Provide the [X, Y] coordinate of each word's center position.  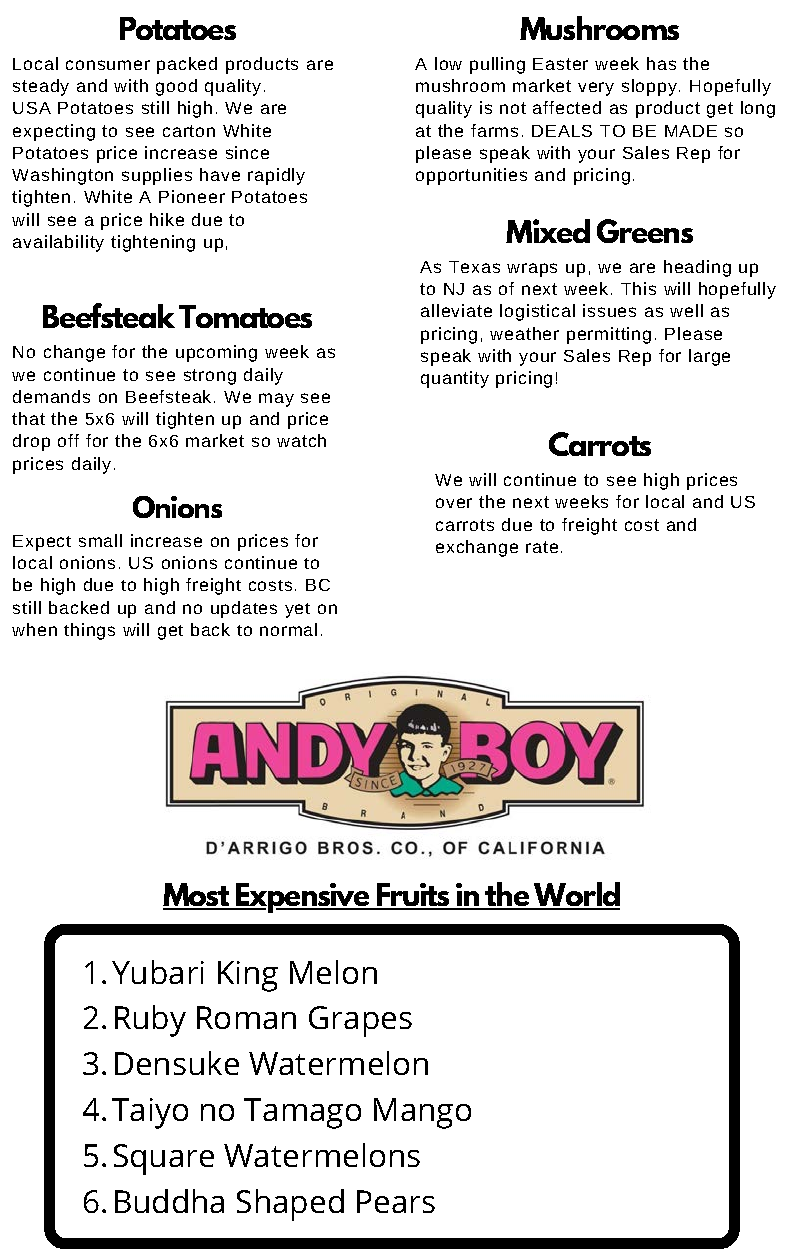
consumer [108, 65]
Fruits [413, 896]
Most [197, 896]
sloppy [649, 87]
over [454, 503]
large [709, 357]
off [68, 440]
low [448, 63]
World [576, 895]
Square [164, 1159]
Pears [396, 1201]
